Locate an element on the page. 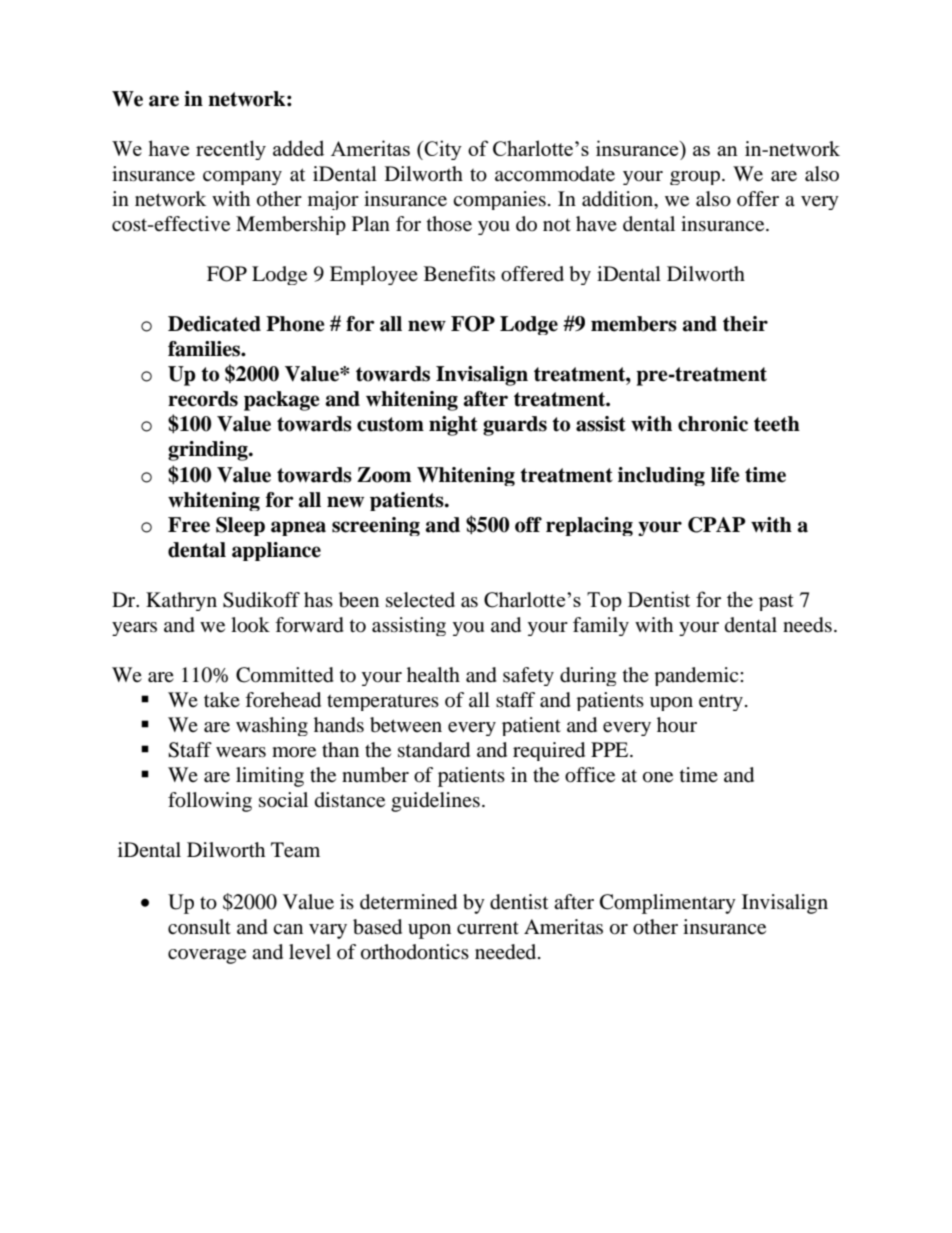 The height and width of the image is (1233, 952). Complimentary is located at coordinates (668, 904).
